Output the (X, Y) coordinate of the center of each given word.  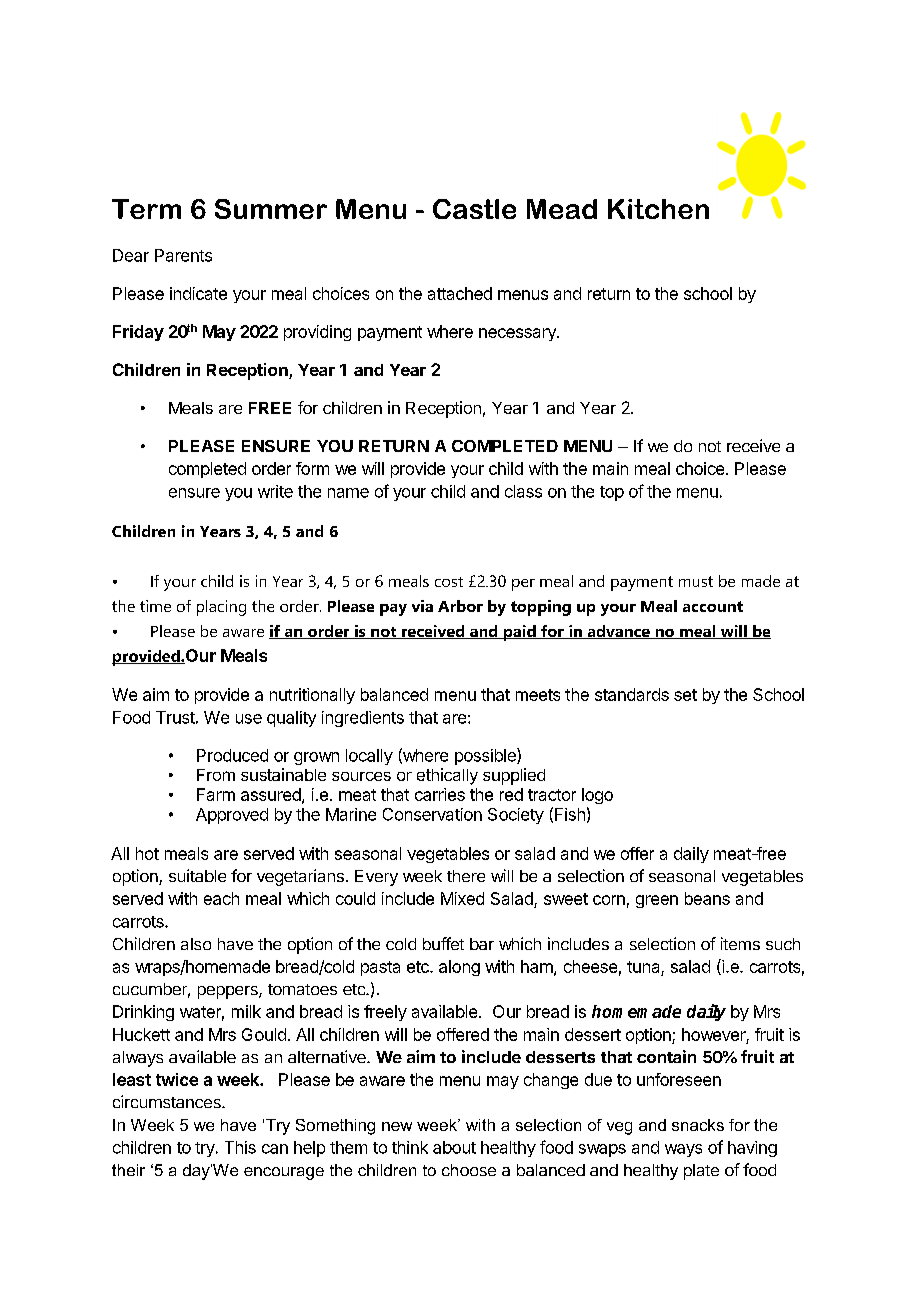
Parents (183, 255)
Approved (232, 816)
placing (221, 608)
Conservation (432, 814)
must (696, 581)
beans (707, 898)
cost (449, 582)
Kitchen (658, 209)
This (240, 1147)
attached (460, 293)
